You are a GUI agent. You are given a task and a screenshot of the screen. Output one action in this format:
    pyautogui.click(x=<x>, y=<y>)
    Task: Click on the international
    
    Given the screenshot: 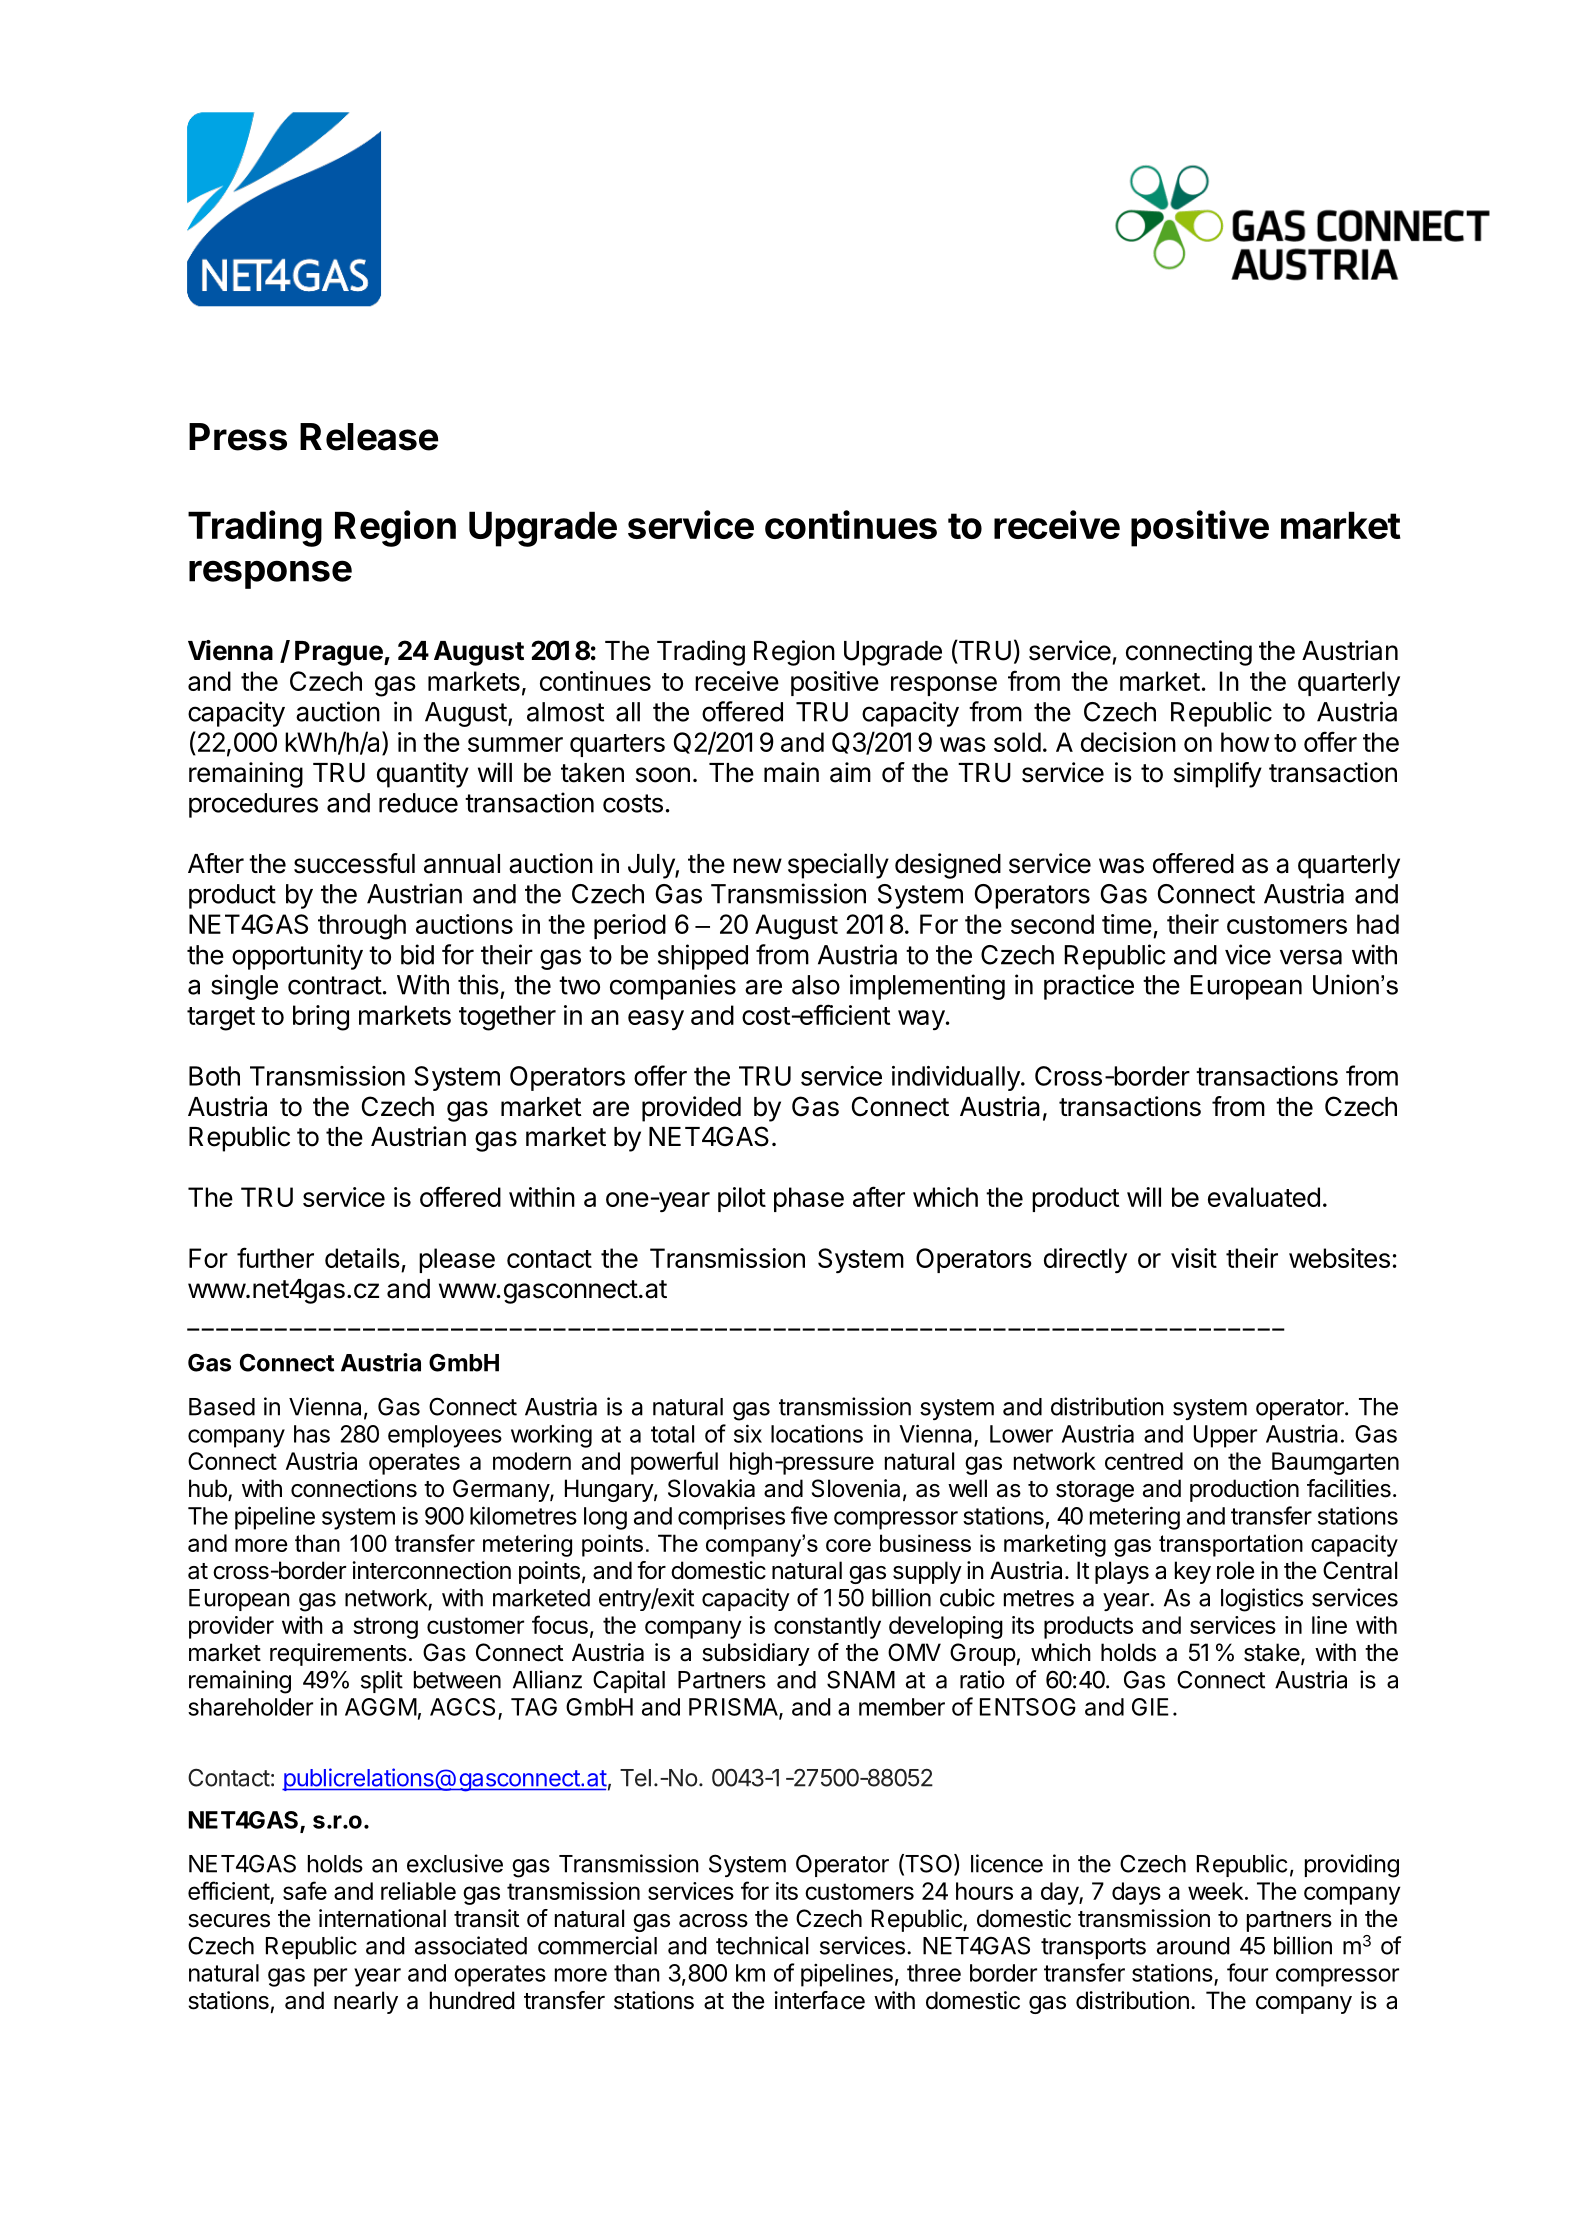 What is the action you would take?
    pyautogui.click(x=382, y=1918)
